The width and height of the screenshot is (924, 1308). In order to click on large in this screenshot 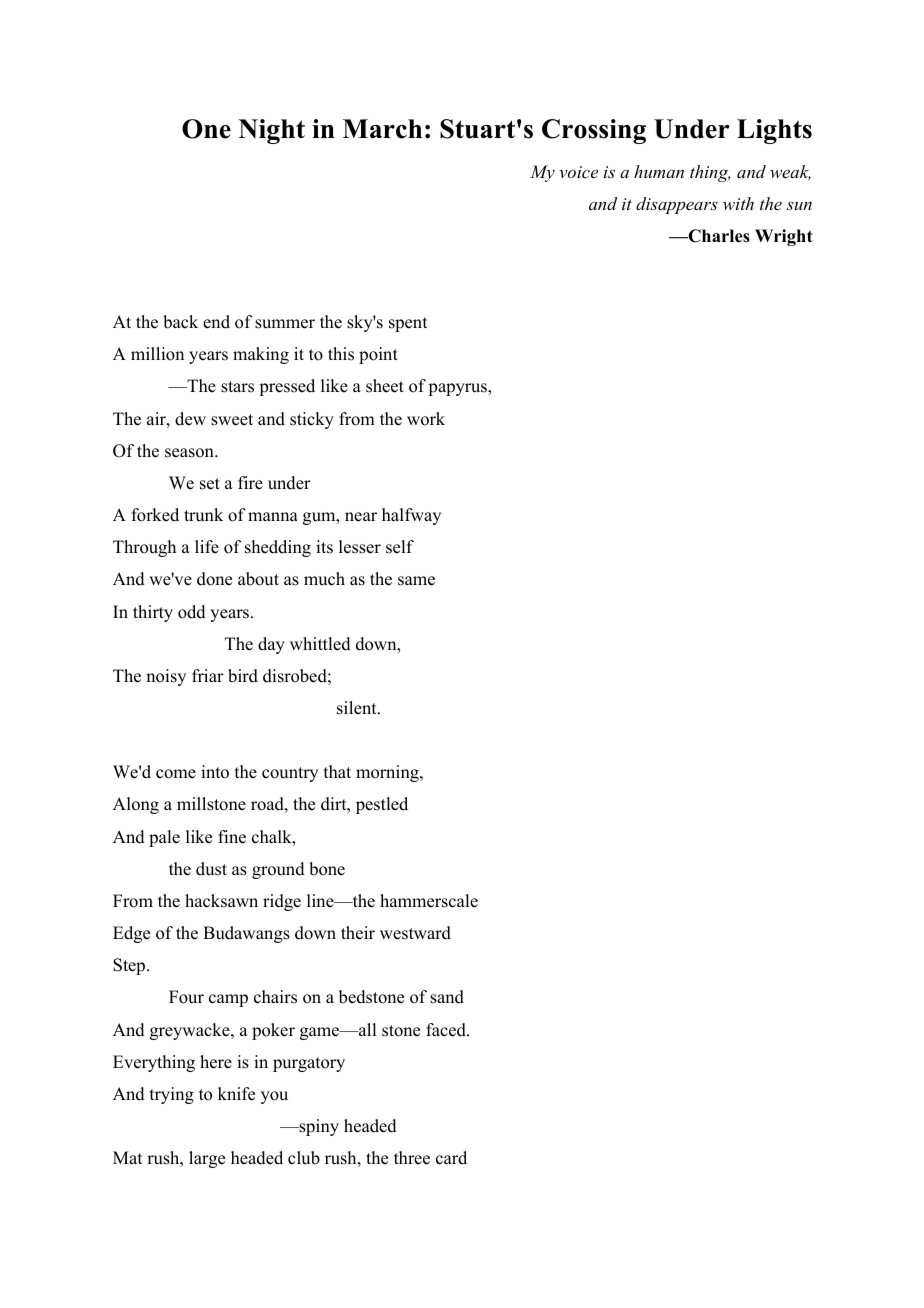, I will do `click(207, 1159)`.
